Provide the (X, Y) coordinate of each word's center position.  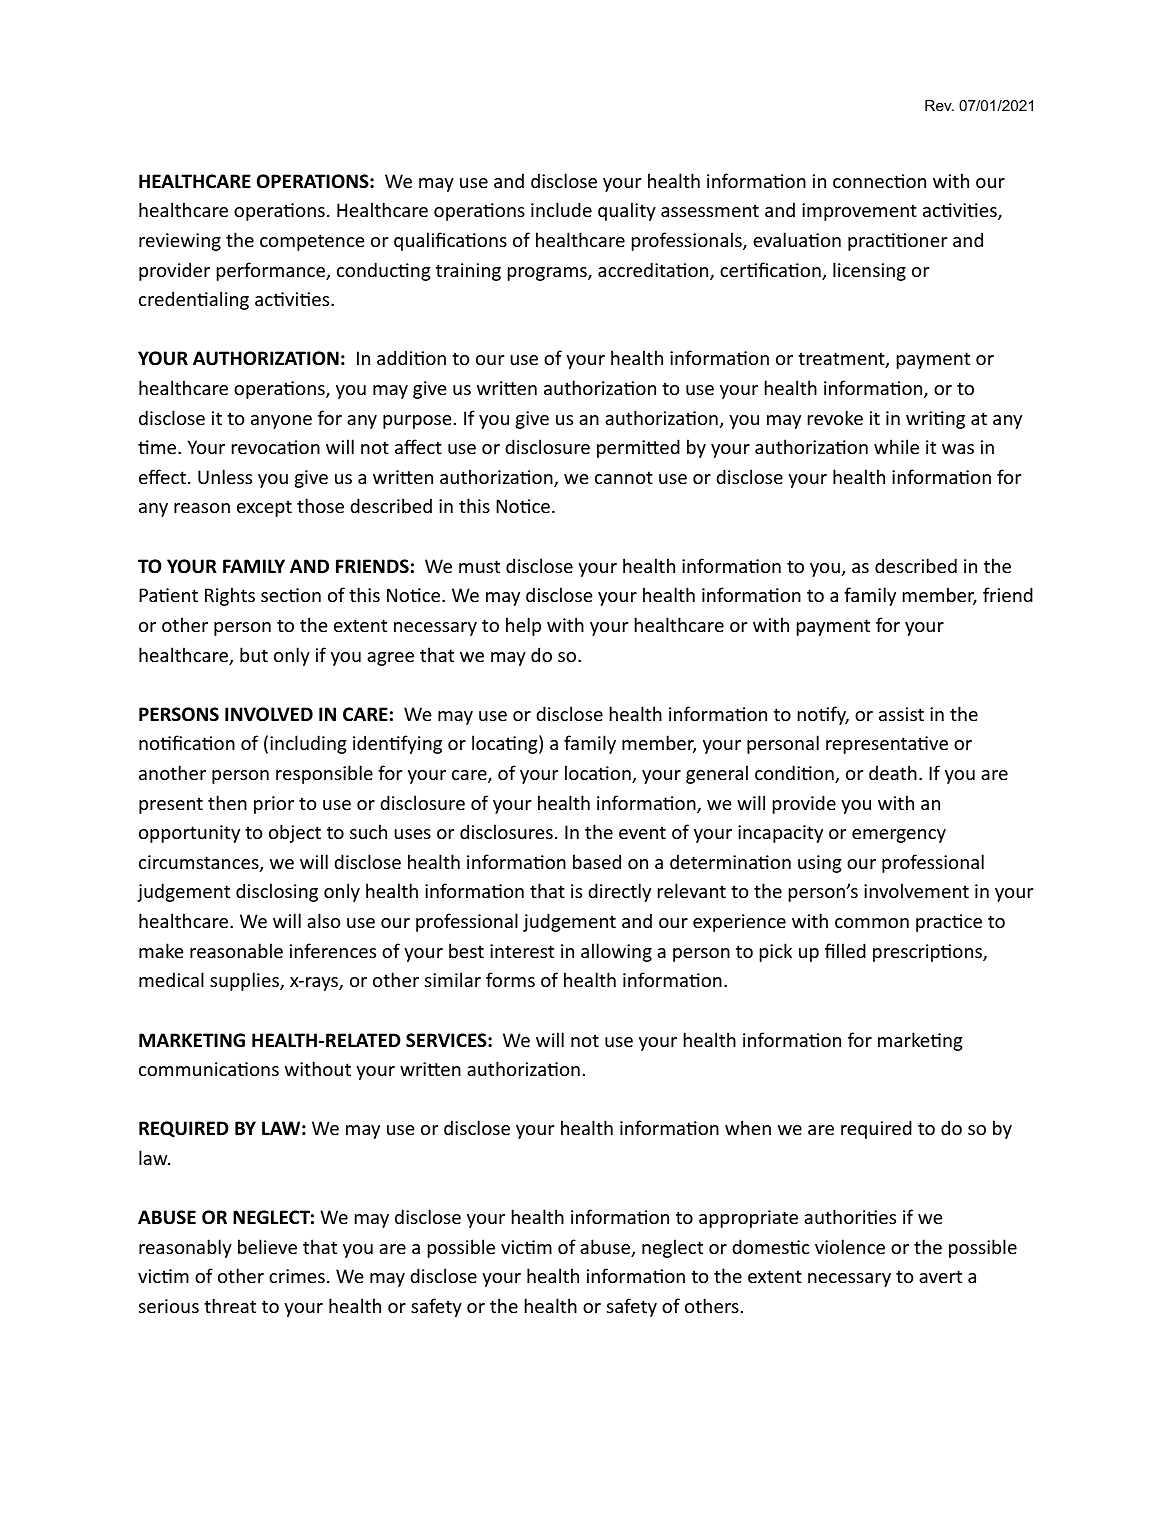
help (523, 626)
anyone (281, 422)
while (896, 446)
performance (272, 271)
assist (901, 714)
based (597, 861)
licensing (869, 271)
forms (510, 979)
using (820, 864)
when (748, 1127)
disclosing (277, 892)
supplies (245, 981)
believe (267, 1246)
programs (548, 274)
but (254, 654)
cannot (624, 477)
